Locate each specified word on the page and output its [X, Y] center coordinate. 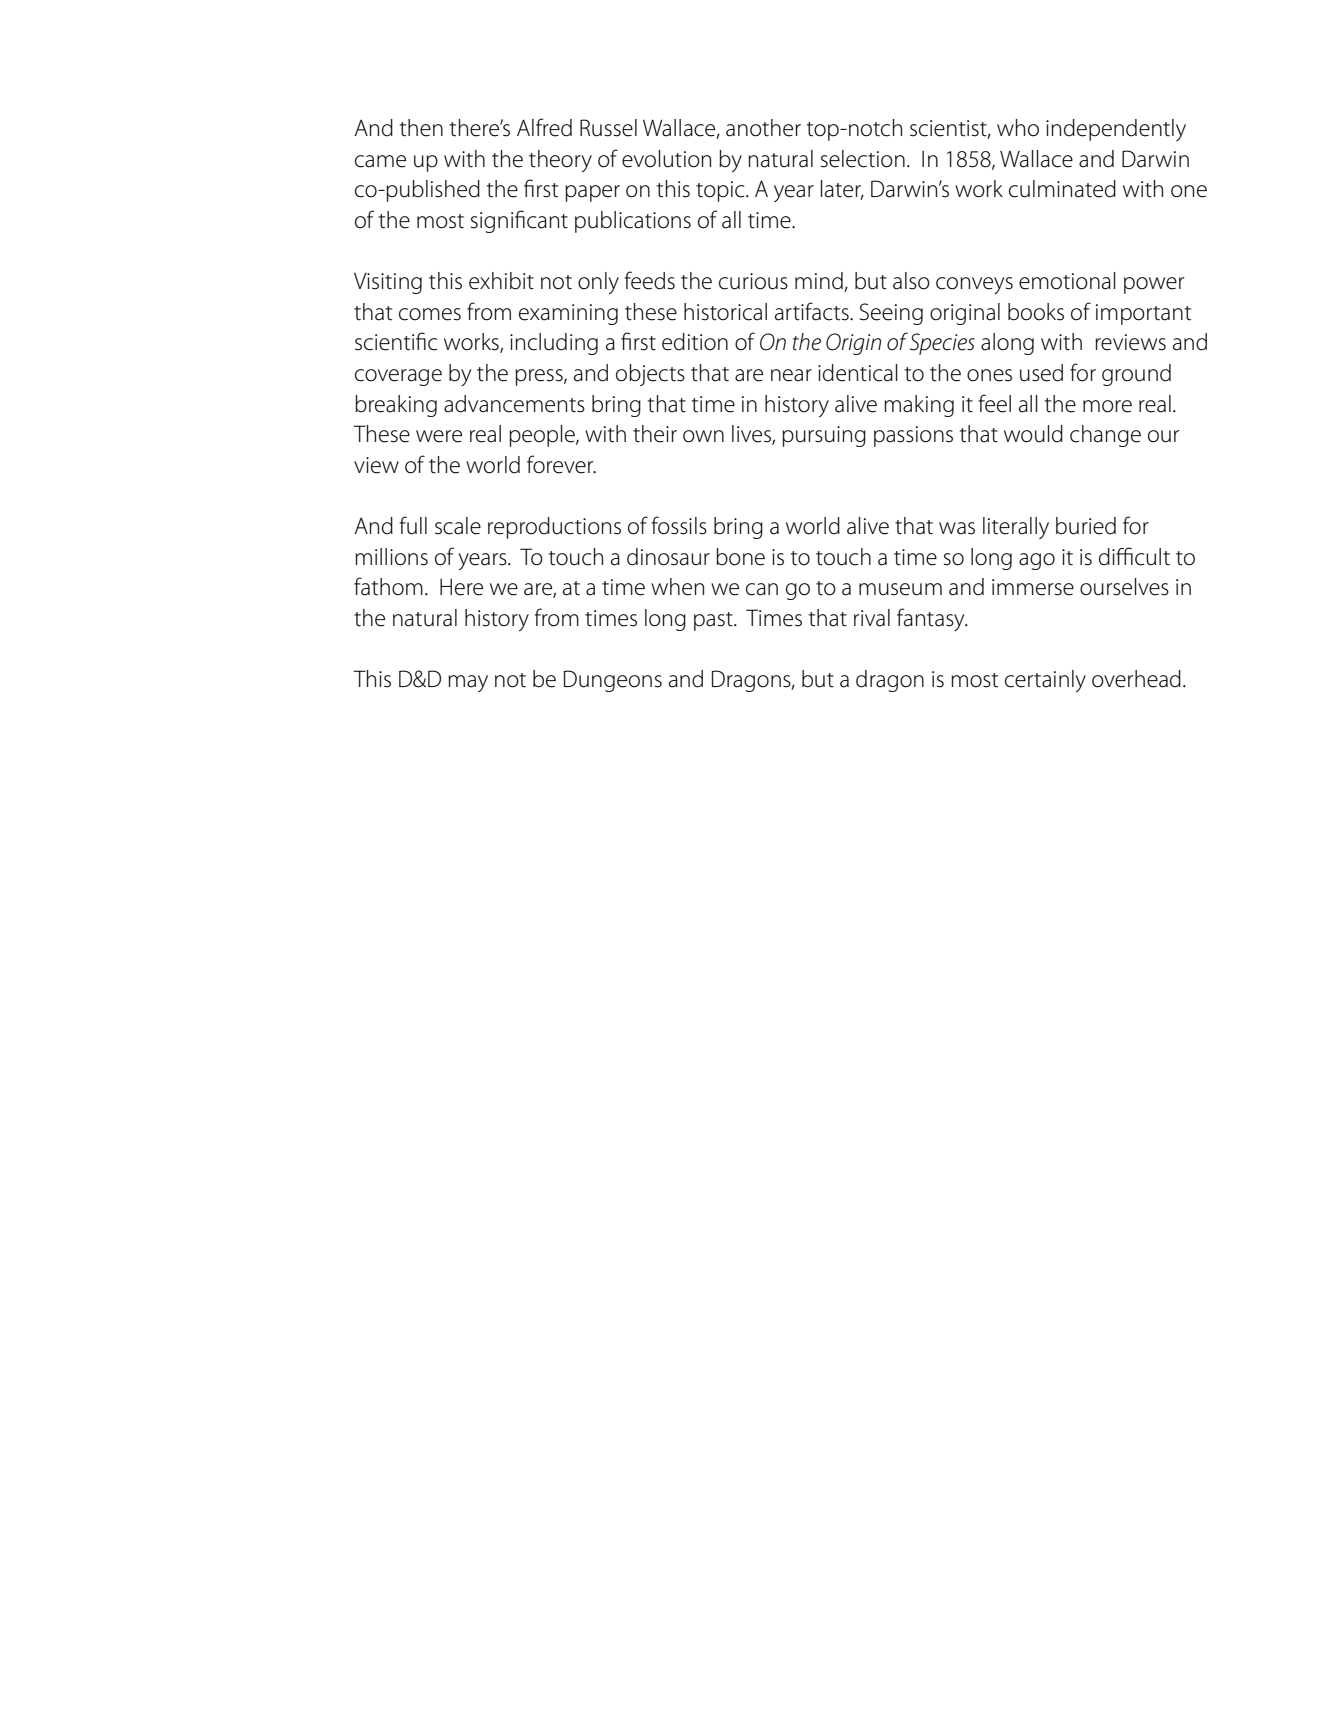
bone [740, 557]
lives [752, 435]
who [1018, 128]
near [791, 375]
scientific [396, 341]
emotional [1067, 281]
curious [753, 281]
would [1033, 434]
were [439, 436]
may [468, 683]
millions [391, 557]
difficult [1134, 556]
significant [519, 221]
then [421, 128]
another [763, 128]
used [1041, 373]
